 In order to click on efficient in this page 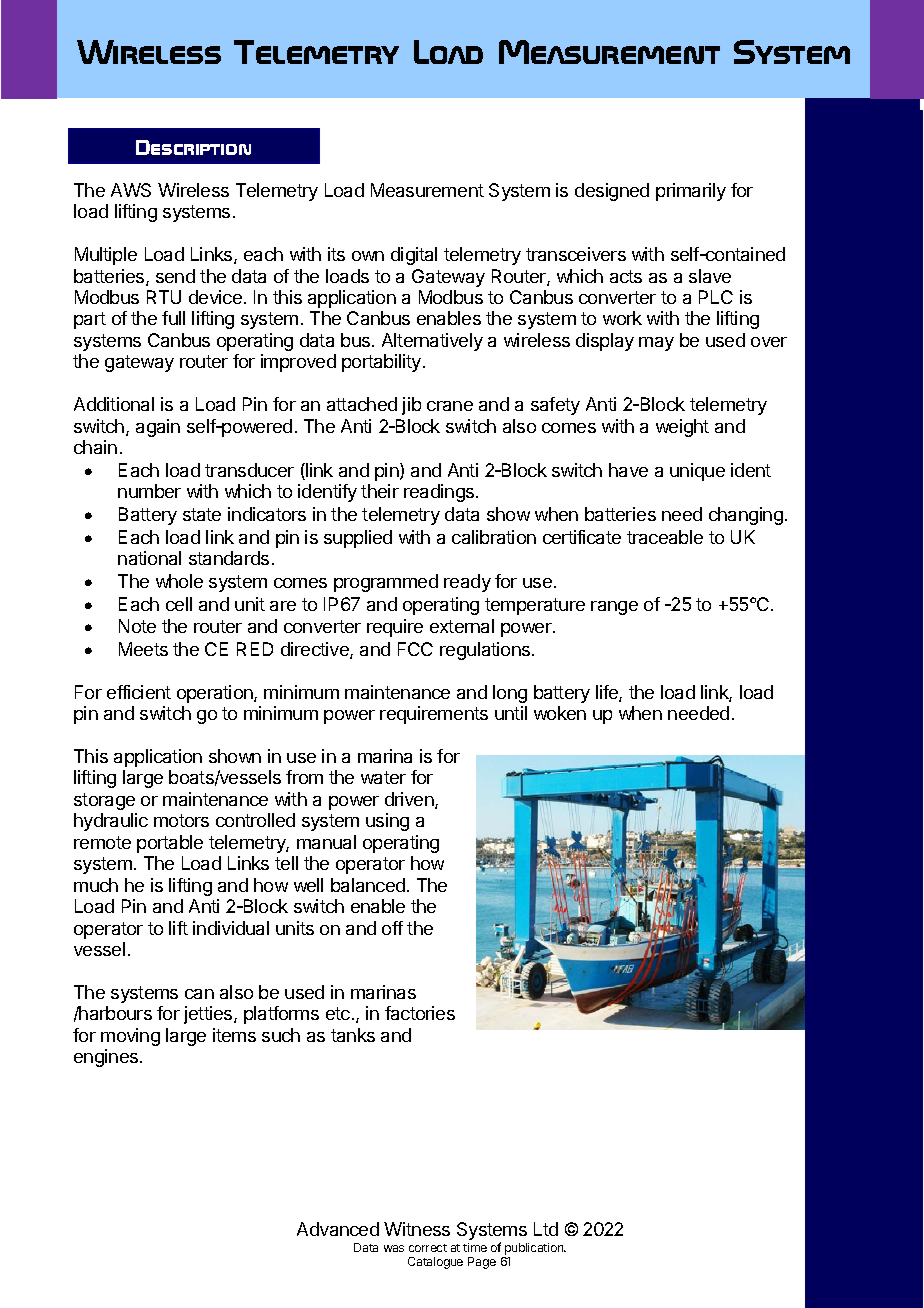, I will do `click(139, 692)`.
